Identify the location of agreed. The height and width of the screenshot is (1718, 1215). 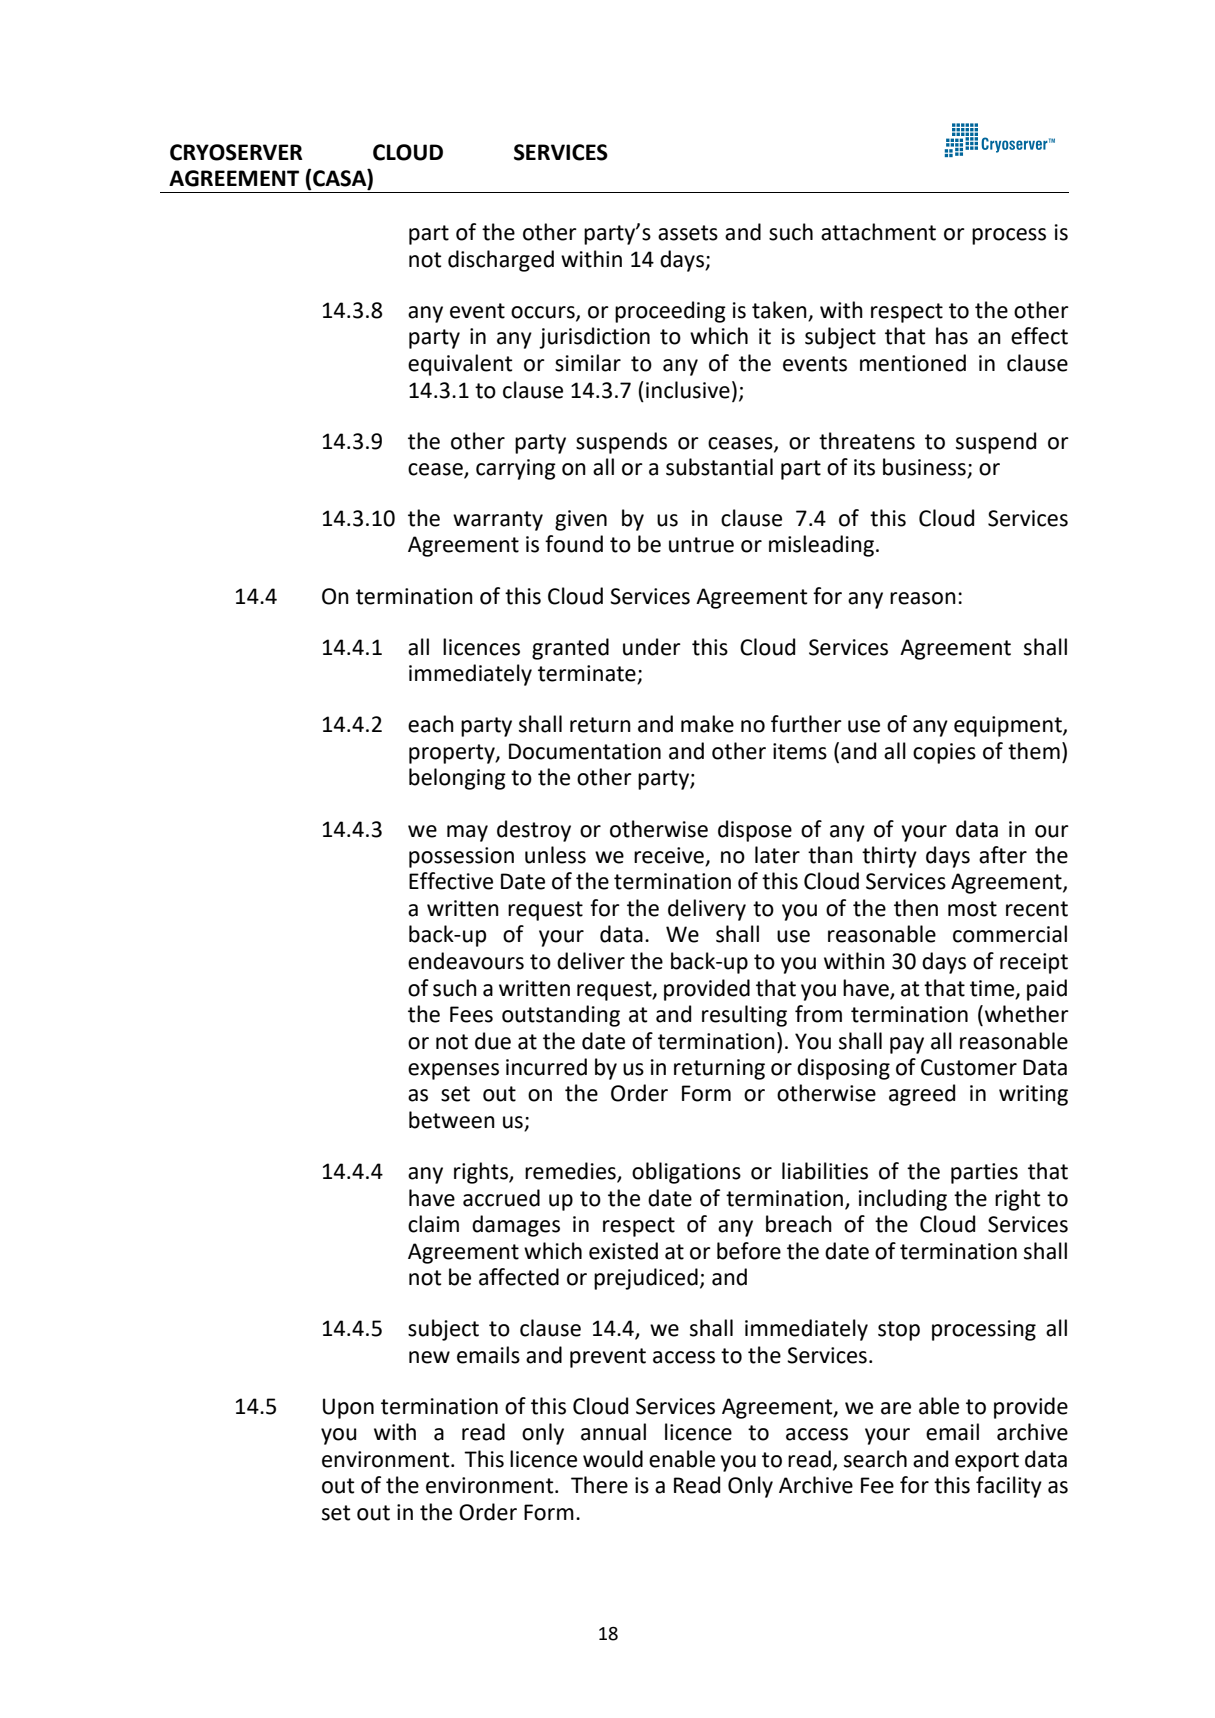
(922, 1095).
